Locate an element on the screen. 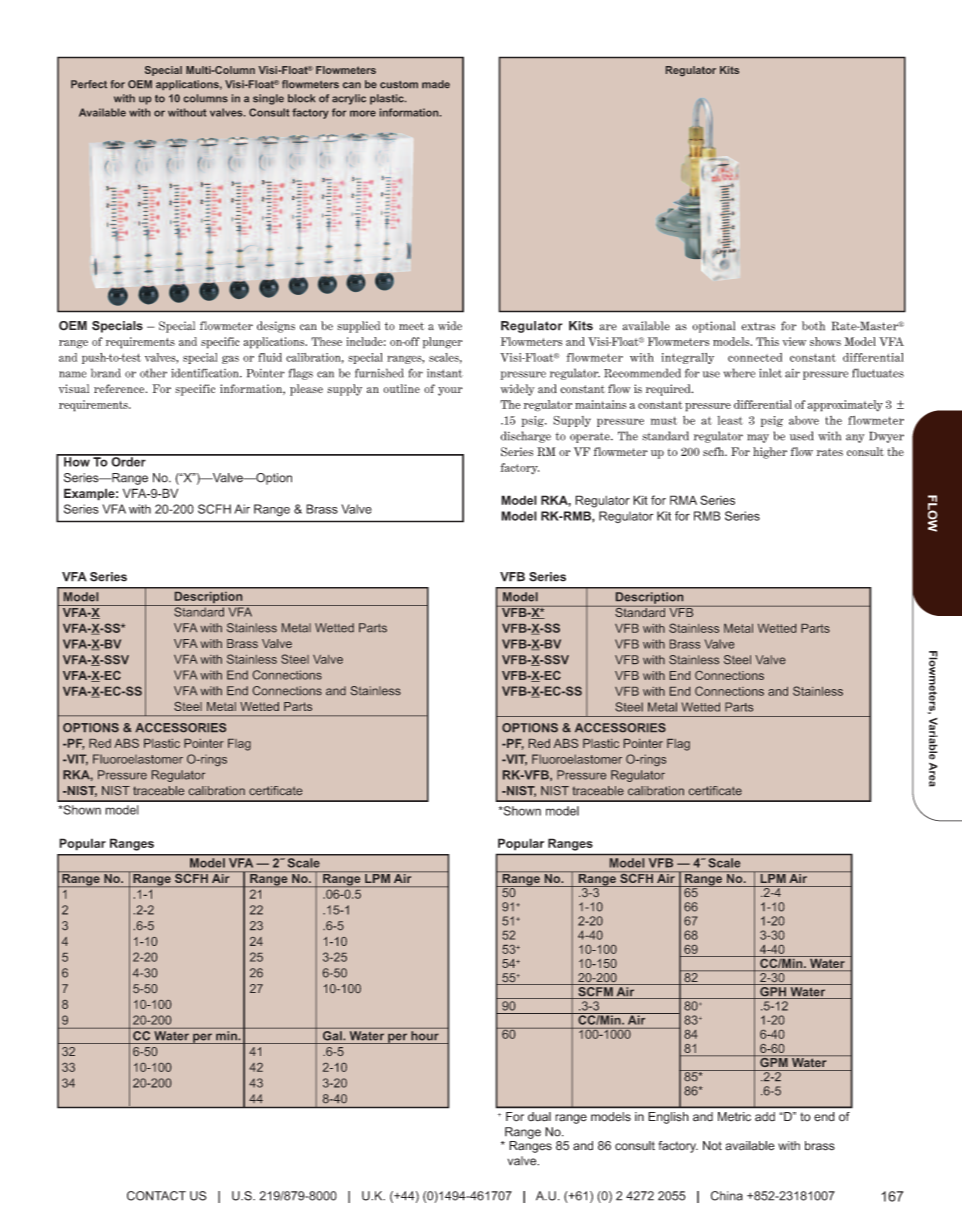 The height and width of the screenshot is (1232, 962). your is located at coordinates (450, 391).
